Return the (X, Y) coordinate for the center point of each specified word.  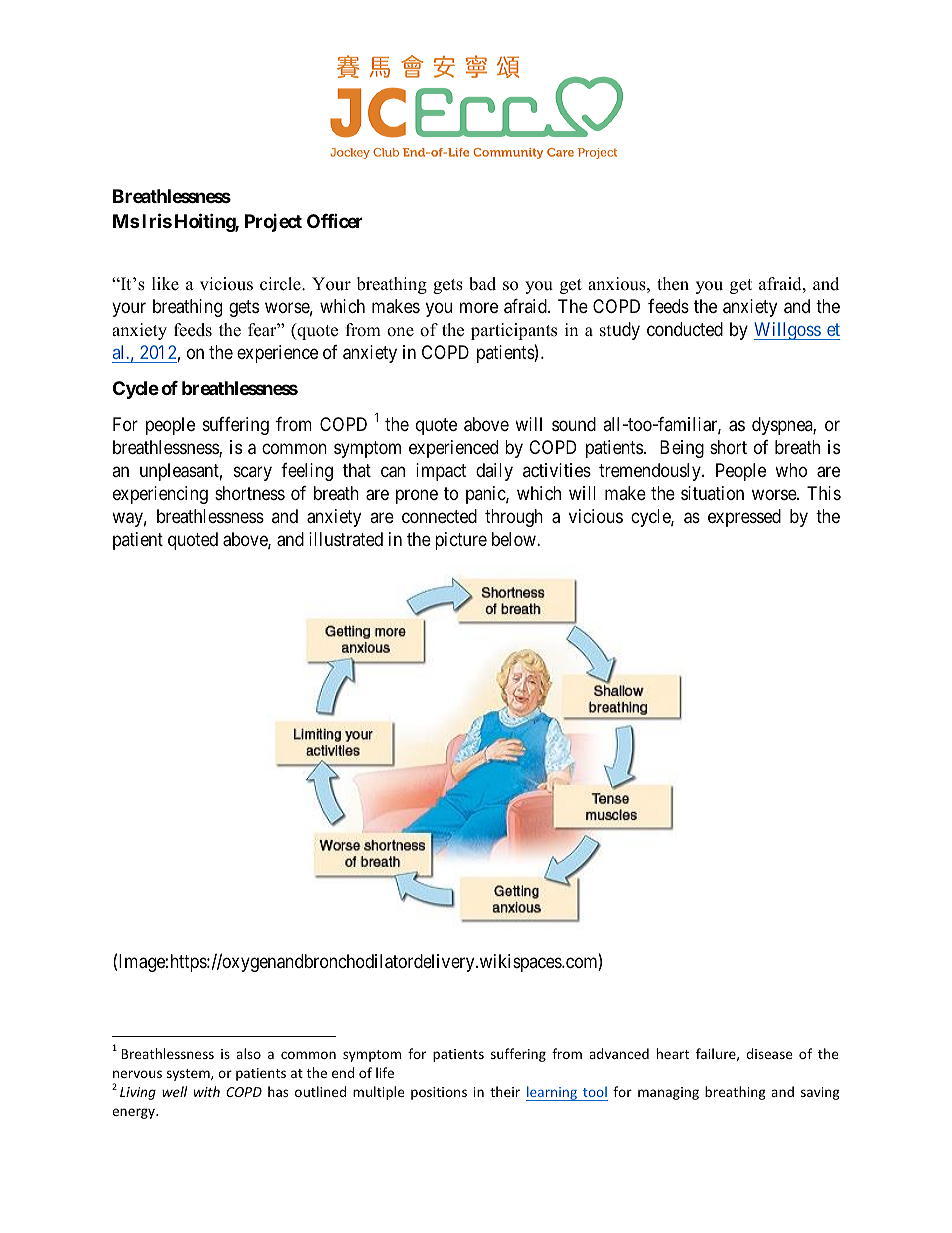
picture (461, 541)
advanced (619, 1053)
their (505, 1091)
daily (494, 472)
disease (769, 1053)
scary (253, 473)
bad (482, 284)
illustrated (346, 539)
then (673, 284)
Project (273, 223)
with (207, 1091)
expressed (744, 518)
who (791, 470)
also (248, 1053)
